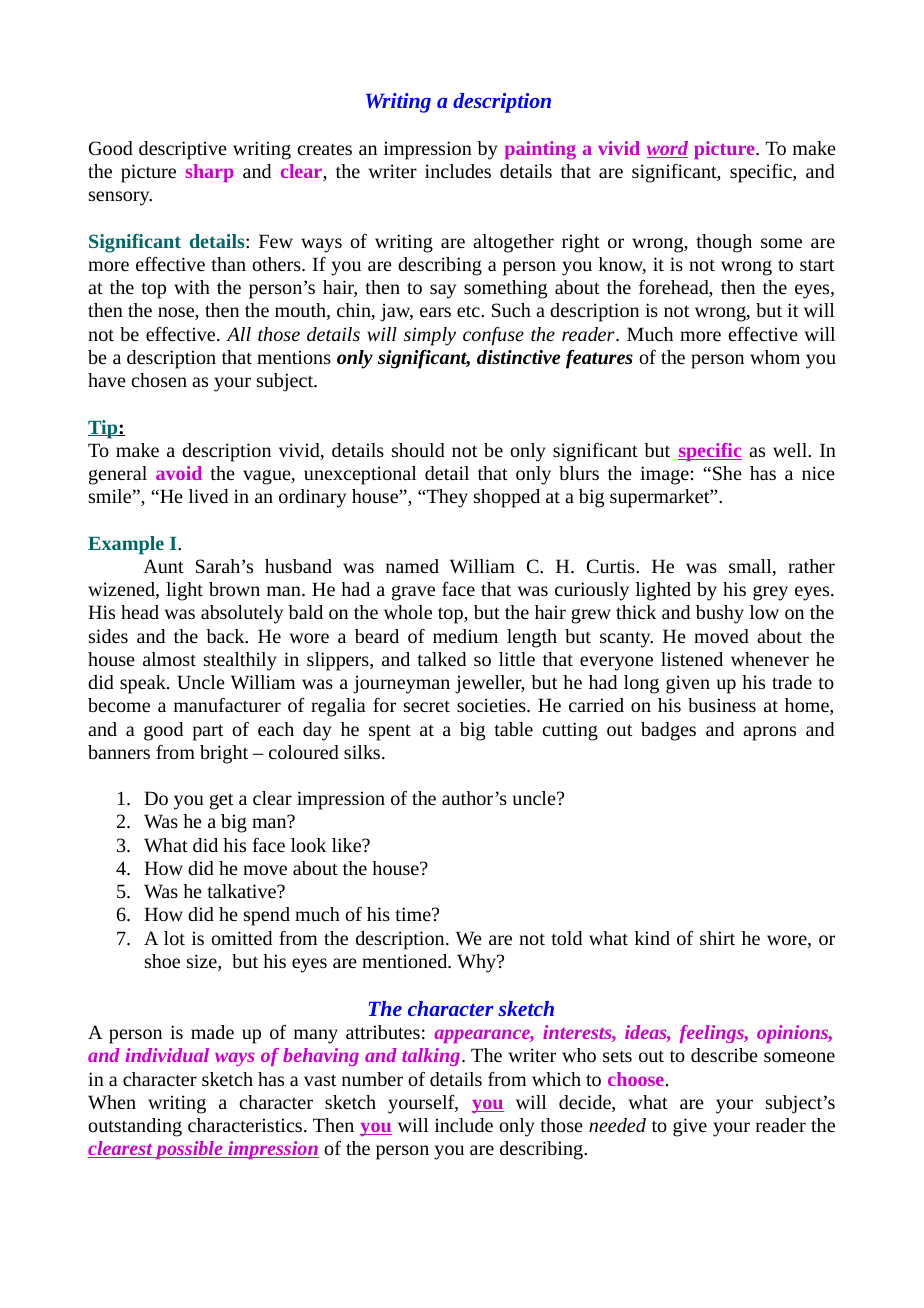  I want to click on sharp, so click(209, 173).
